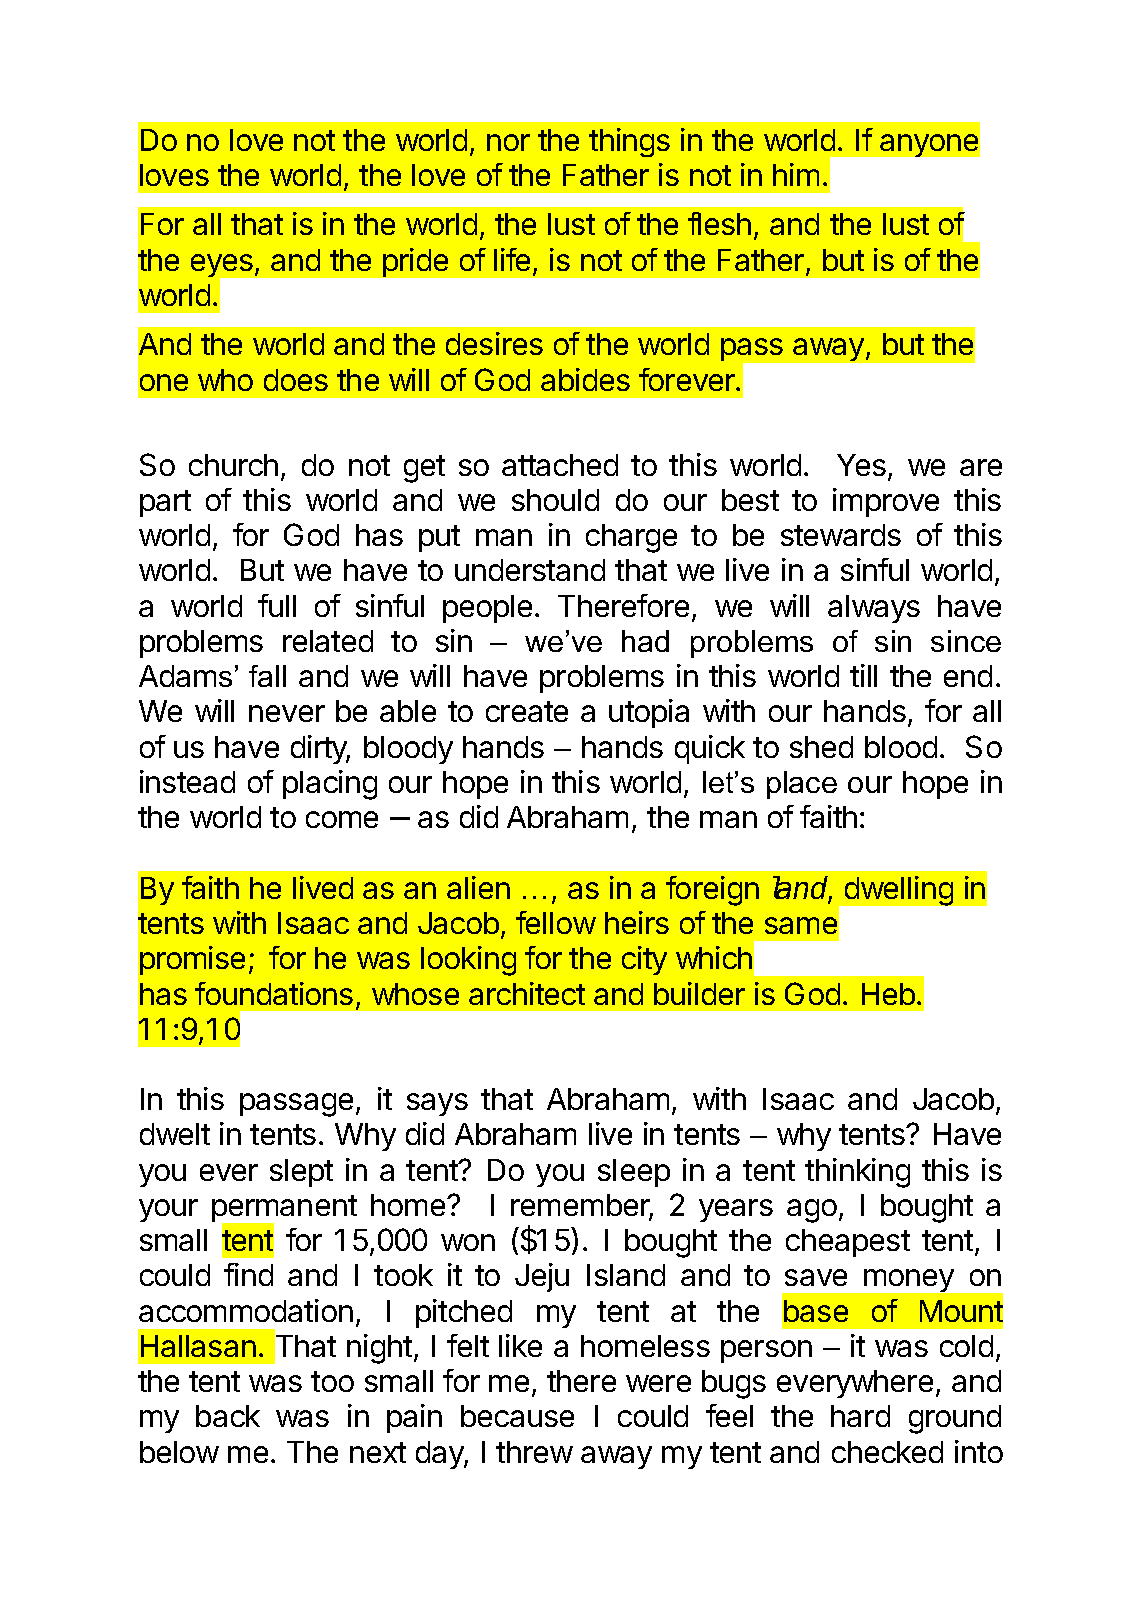  What do you see at coordinates (802, 785) in the document?
I see `place` at bounding box center [802, 785].
